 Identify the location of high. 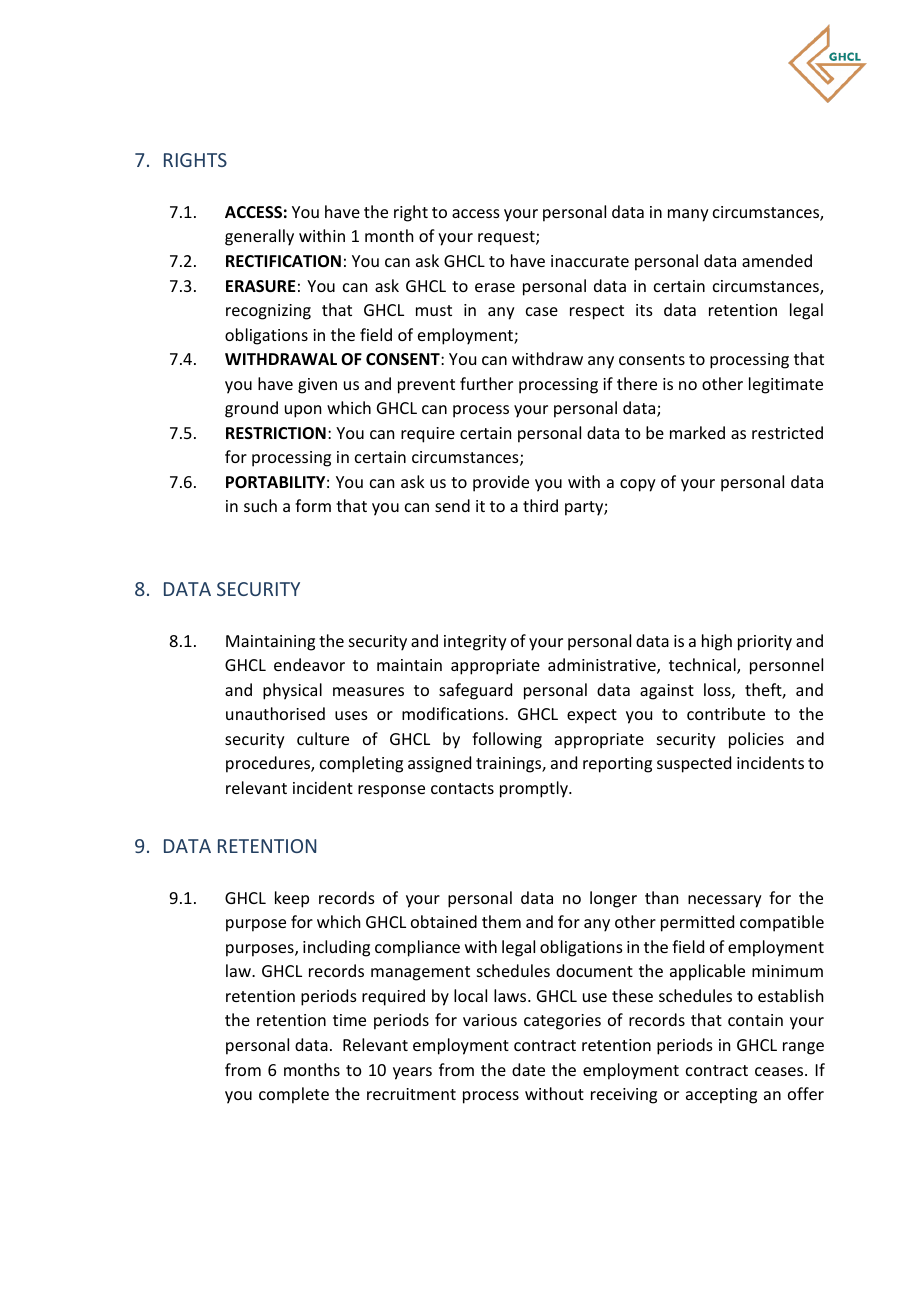
(717, 642).
